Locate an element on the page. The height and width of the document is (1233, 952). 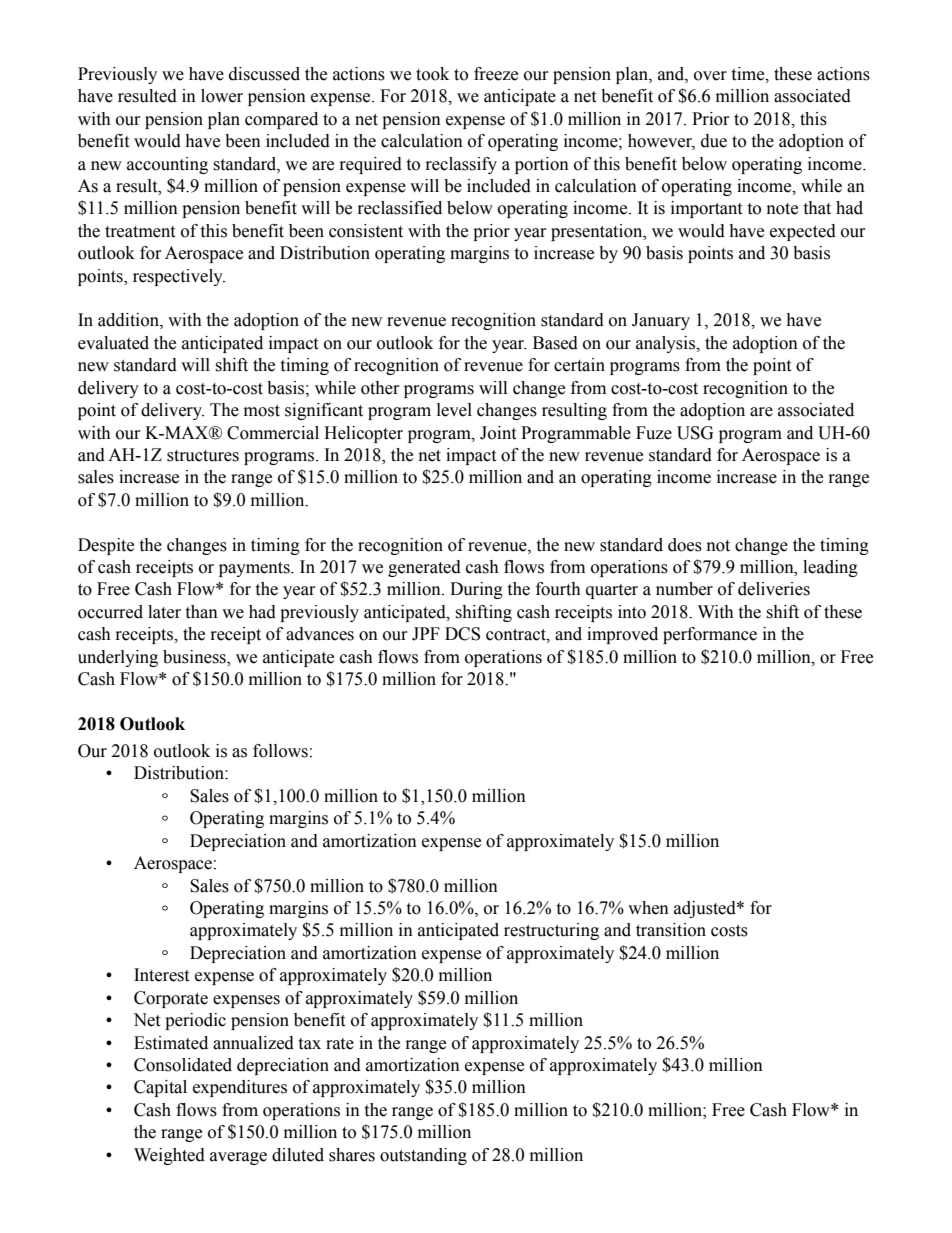
outstanding is located at coordinates (423, 1156).
